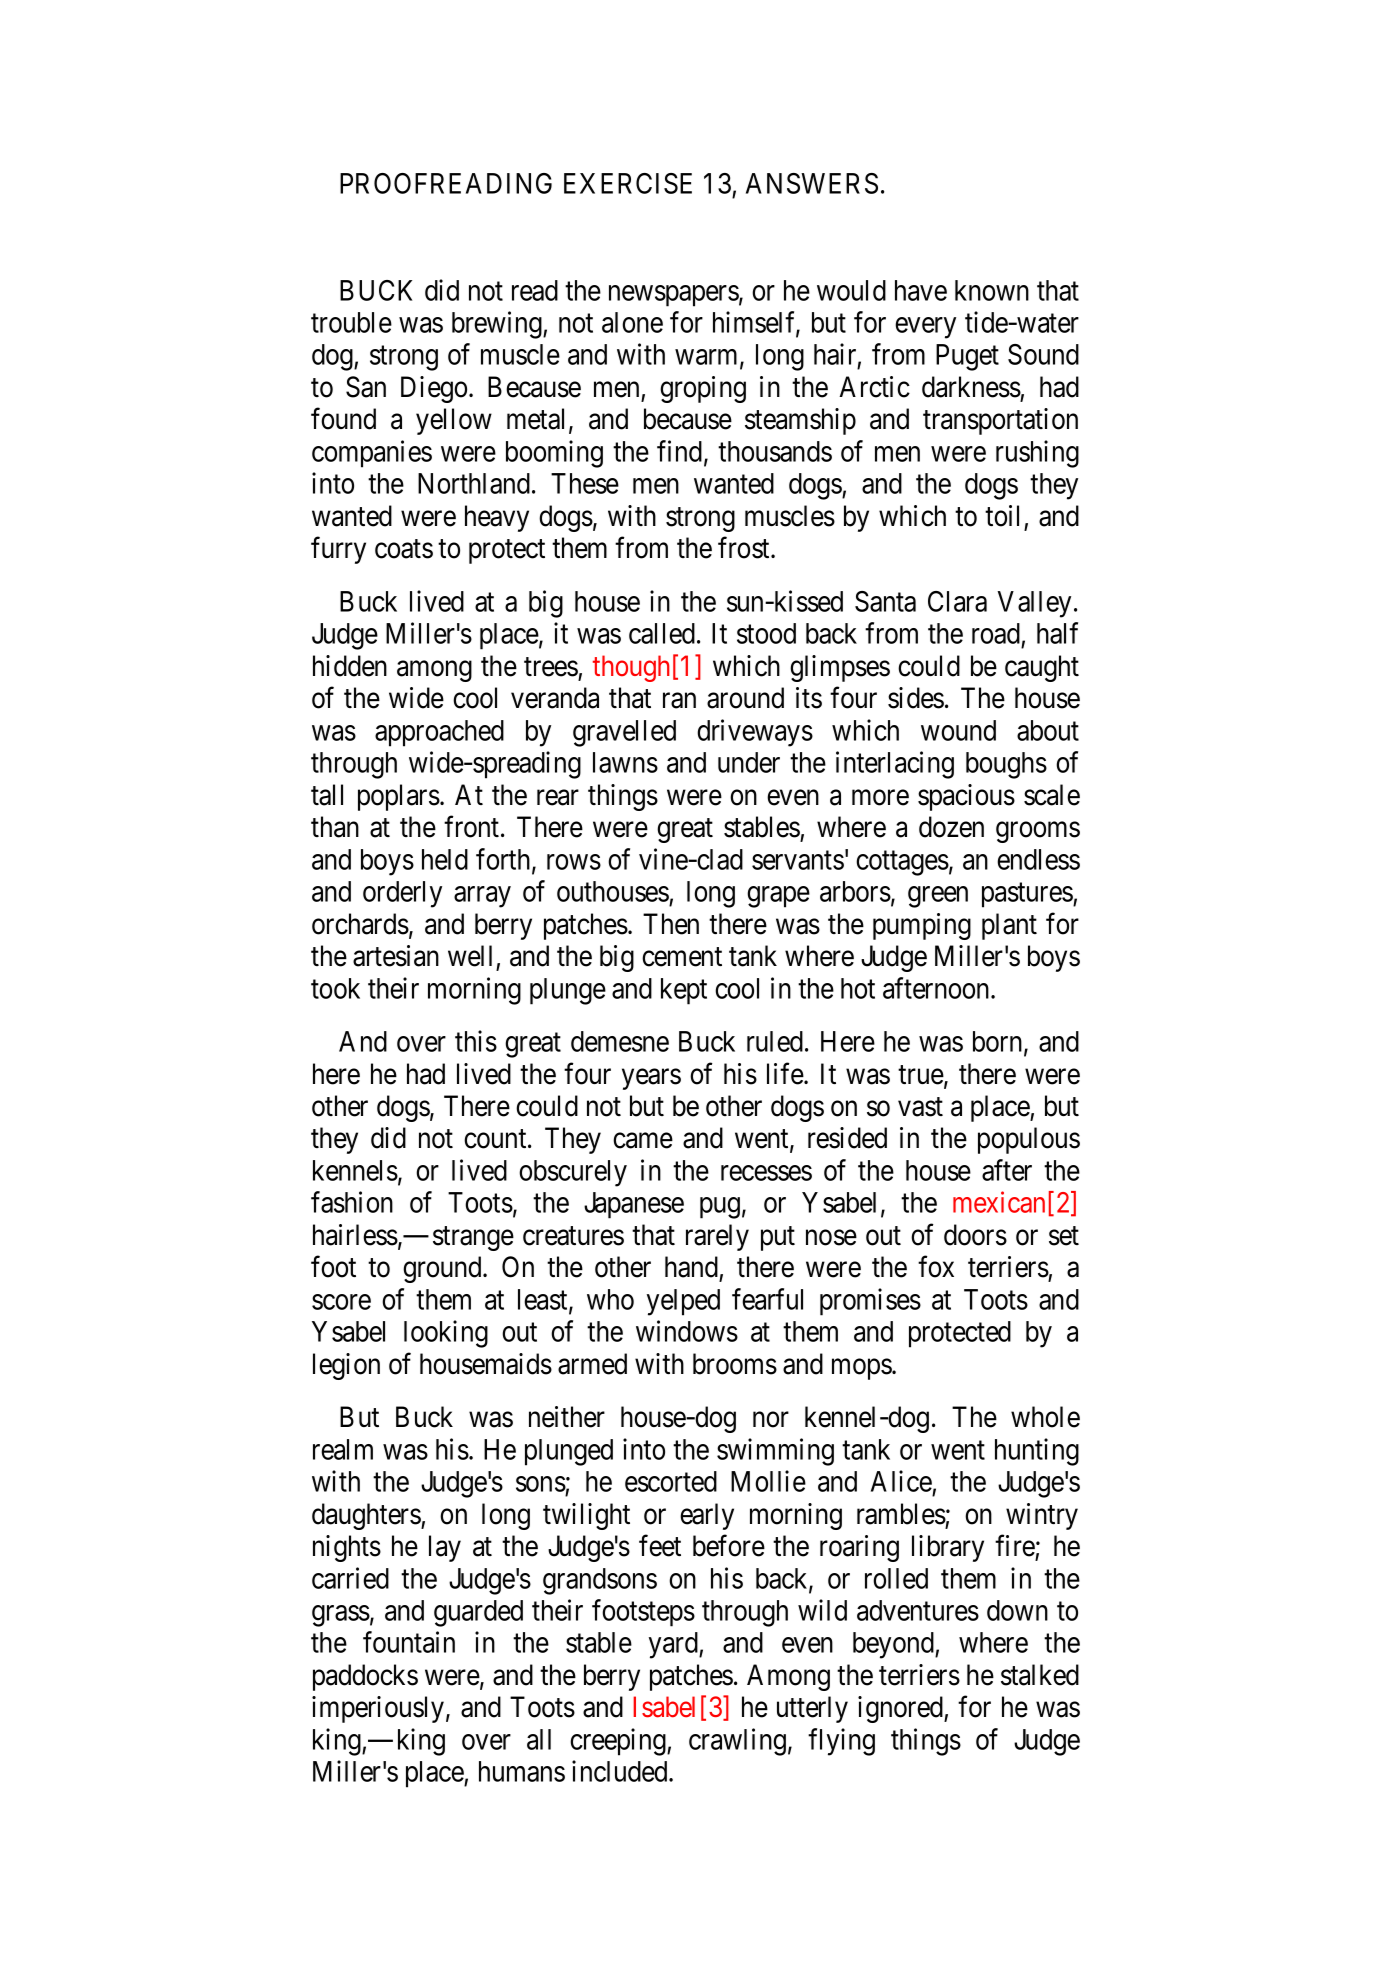 This image has height=1967, width=1390. I want to click on trouble, so click(351, 322).
